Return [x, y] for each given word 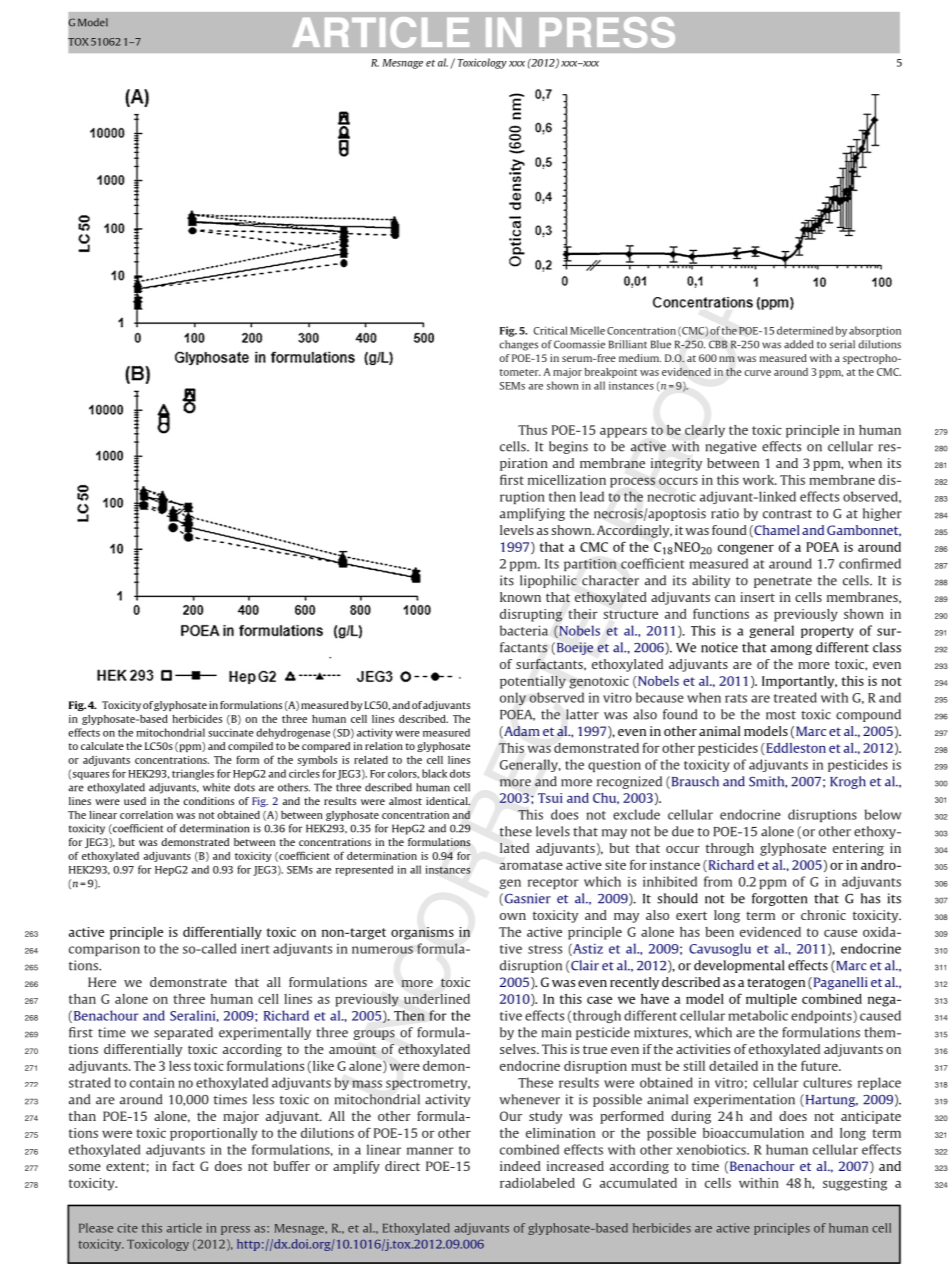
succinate [231, 732]
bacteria [524, 630]
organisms [422, 933]
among [791, 650]
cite [127, 1228]
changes [518, 345]
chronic [823, 915]
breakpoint [611, 373]
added [799, 344]
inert [255, 949]
